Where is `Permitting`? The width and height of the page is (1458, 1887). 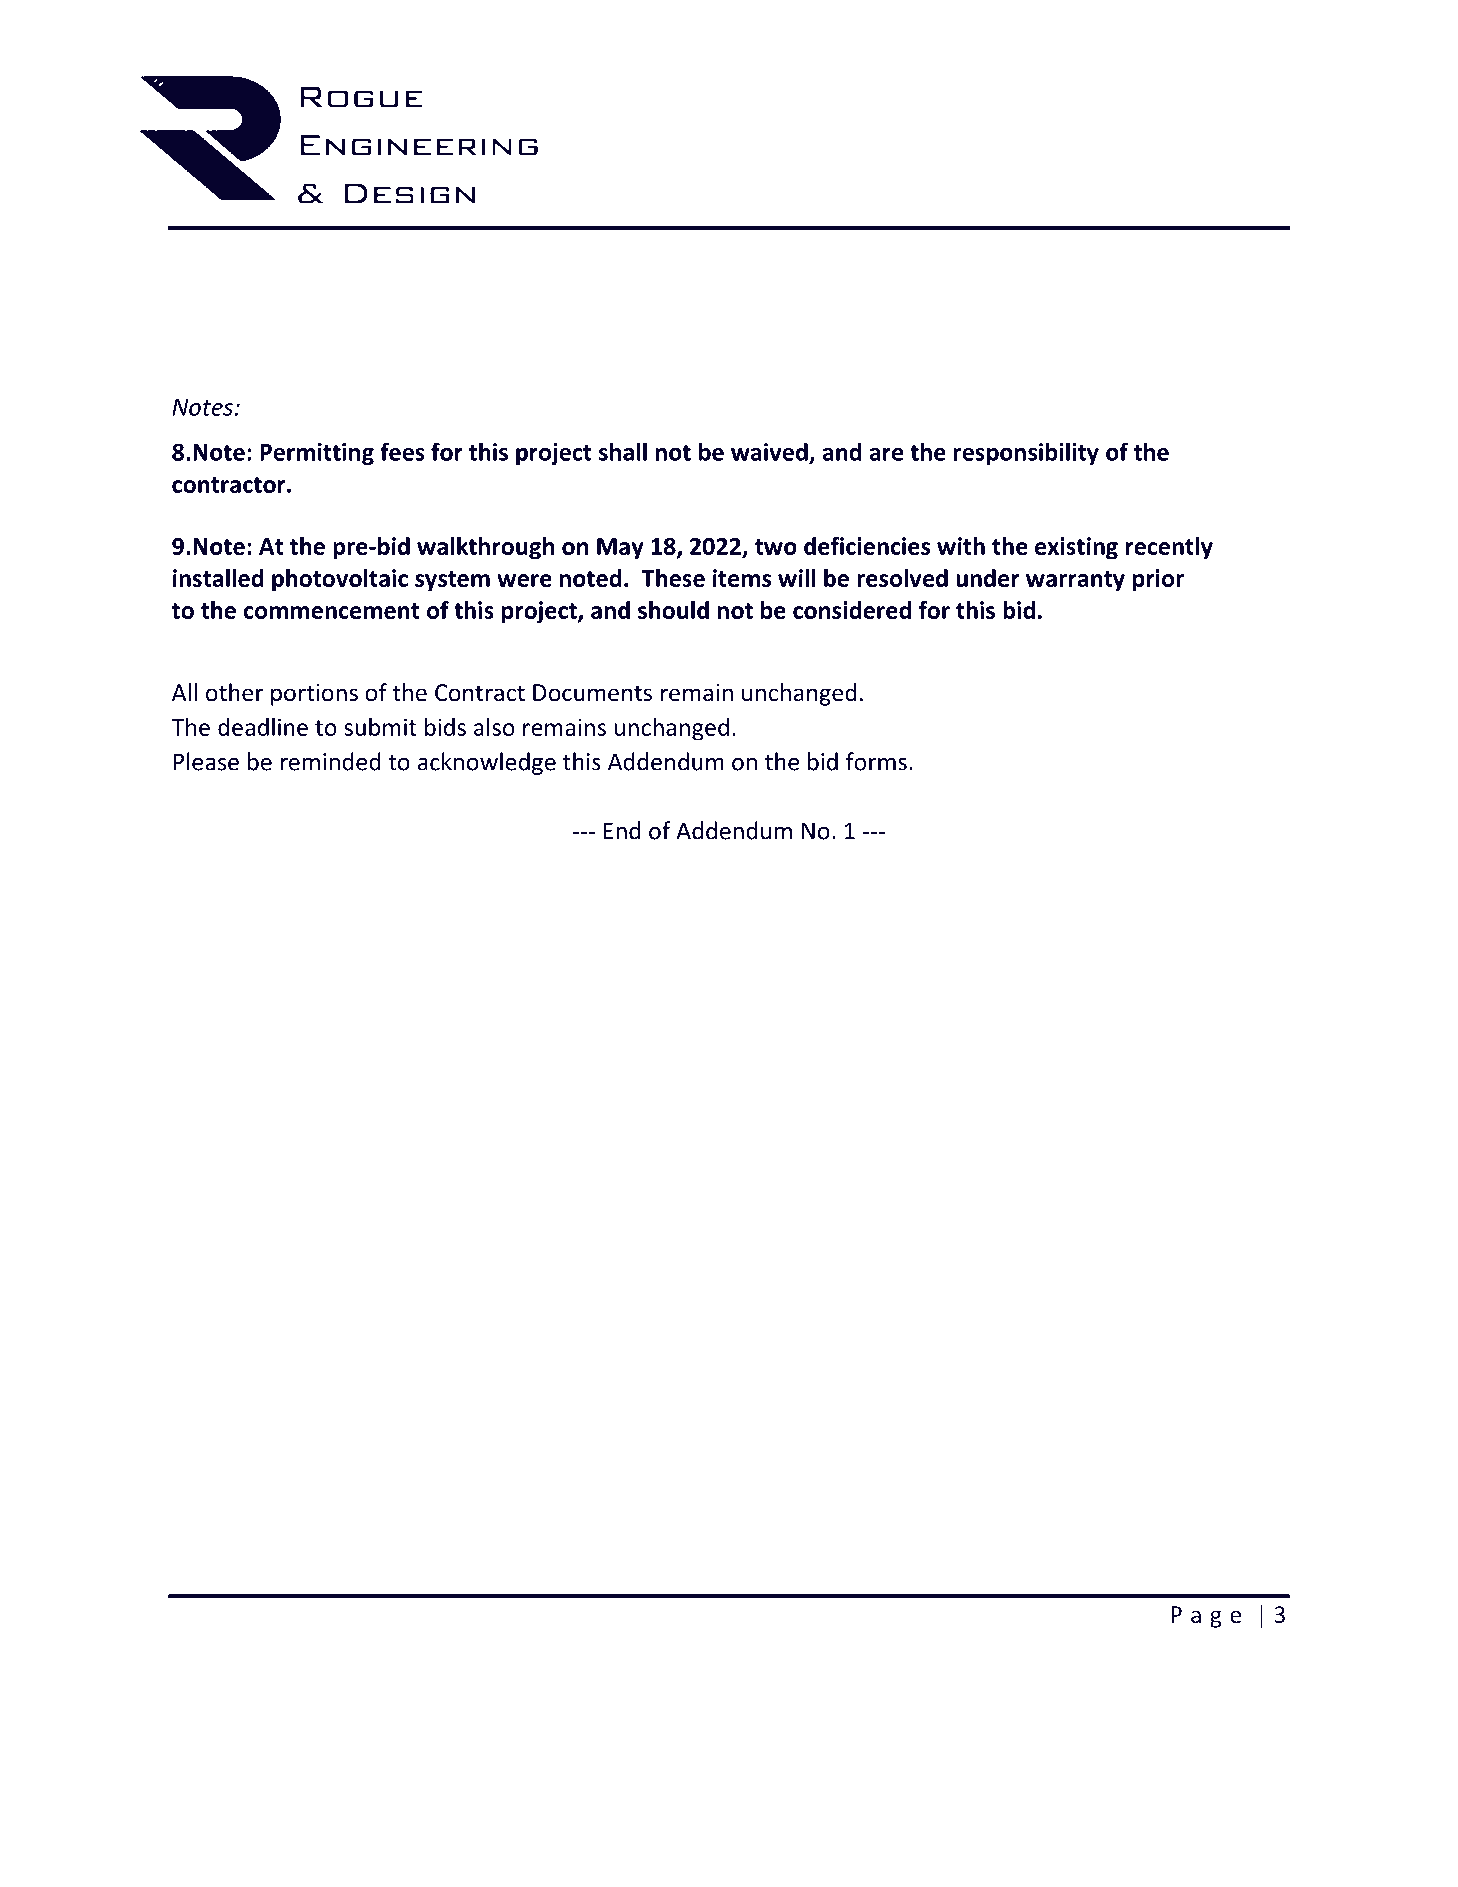
Permitting is located at coordinates (317, 454).
